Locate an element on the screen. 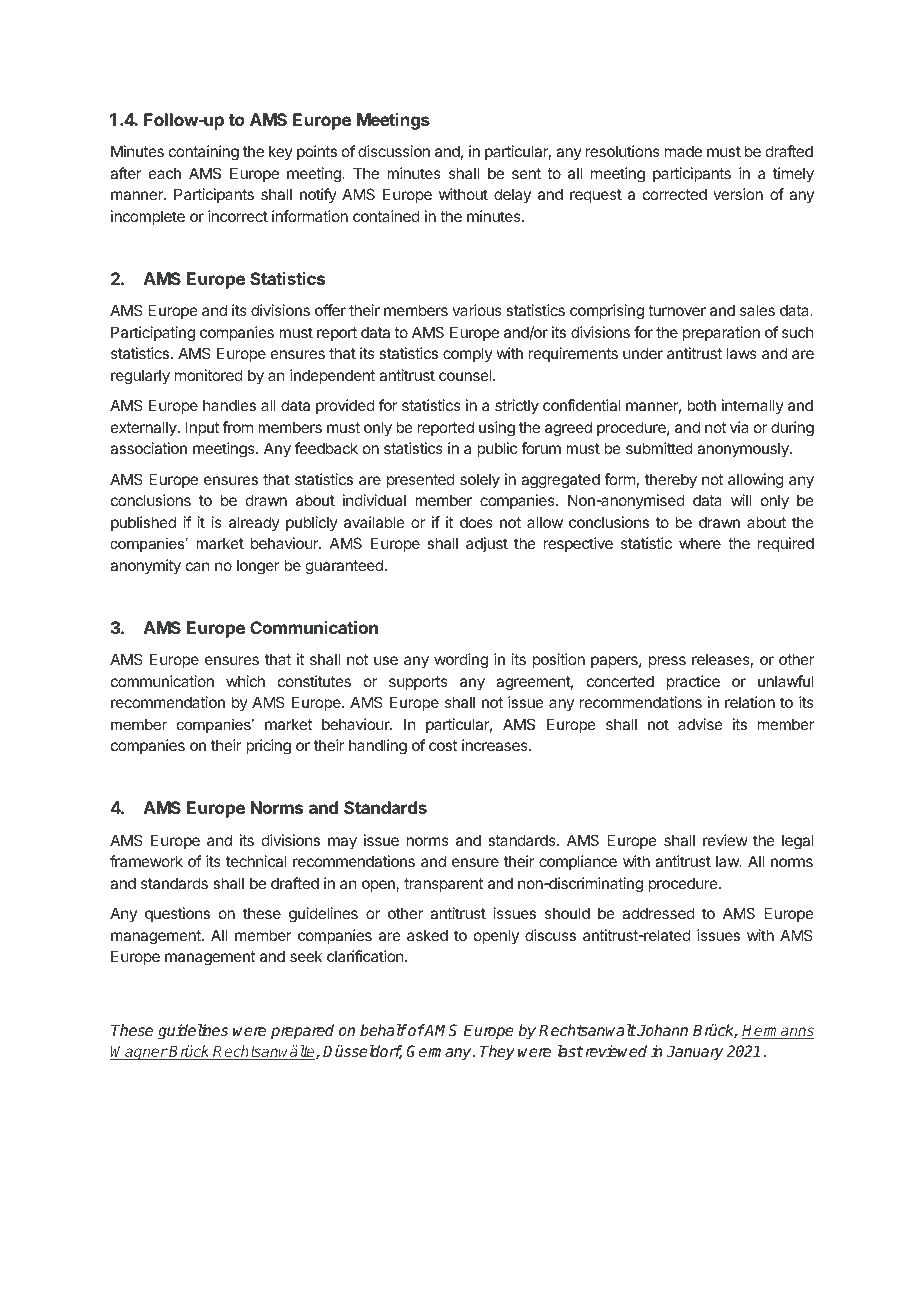  counsel is located at coordinates (466, 375).
